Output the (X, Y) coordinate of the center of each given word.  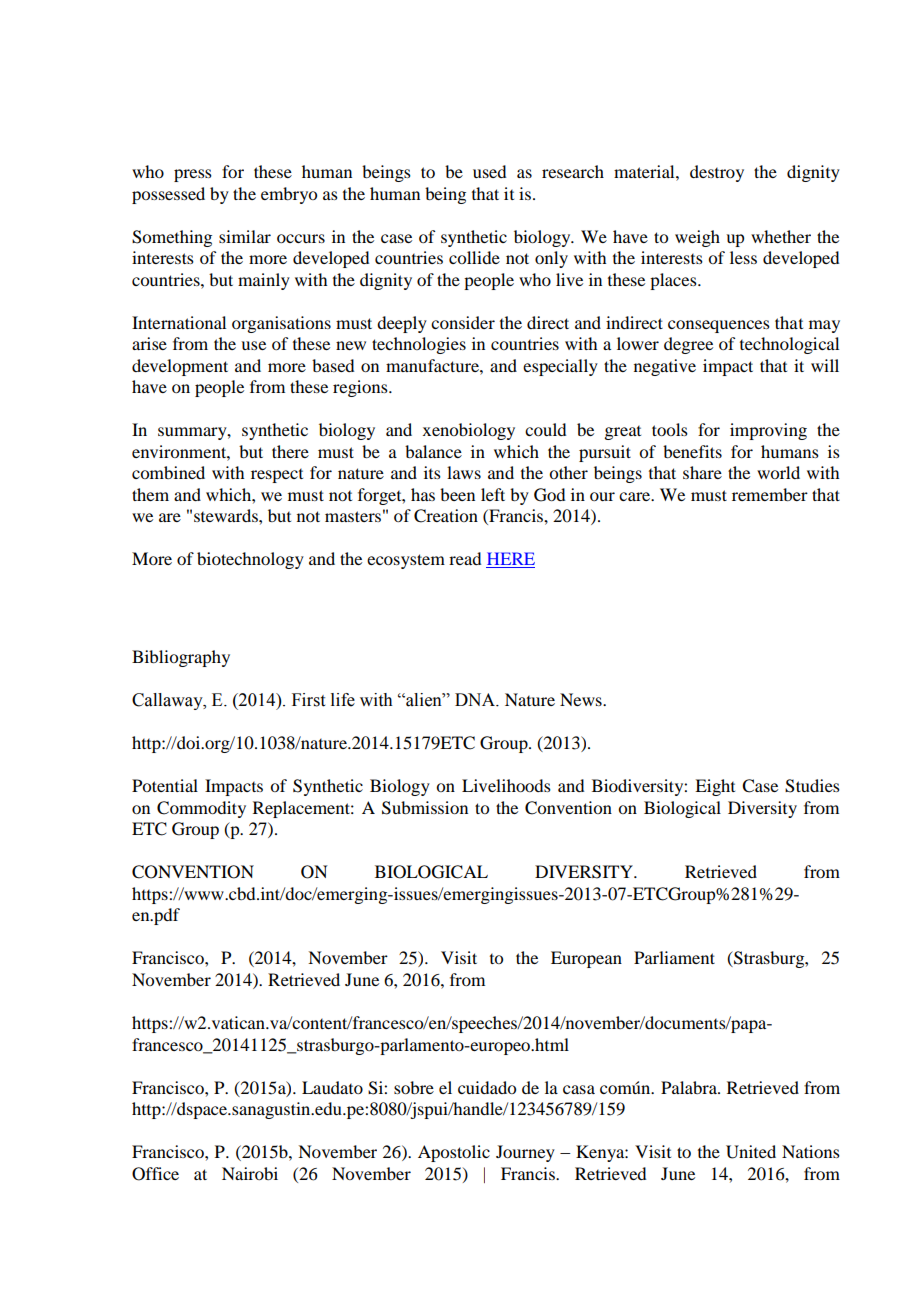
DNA (476, 699)
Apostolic (454, 1153)
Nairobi (250, 1173)
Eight (715, 787)
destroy (717, 173)
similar (245, 236)
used (489, 171)
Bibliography (181, 658)
